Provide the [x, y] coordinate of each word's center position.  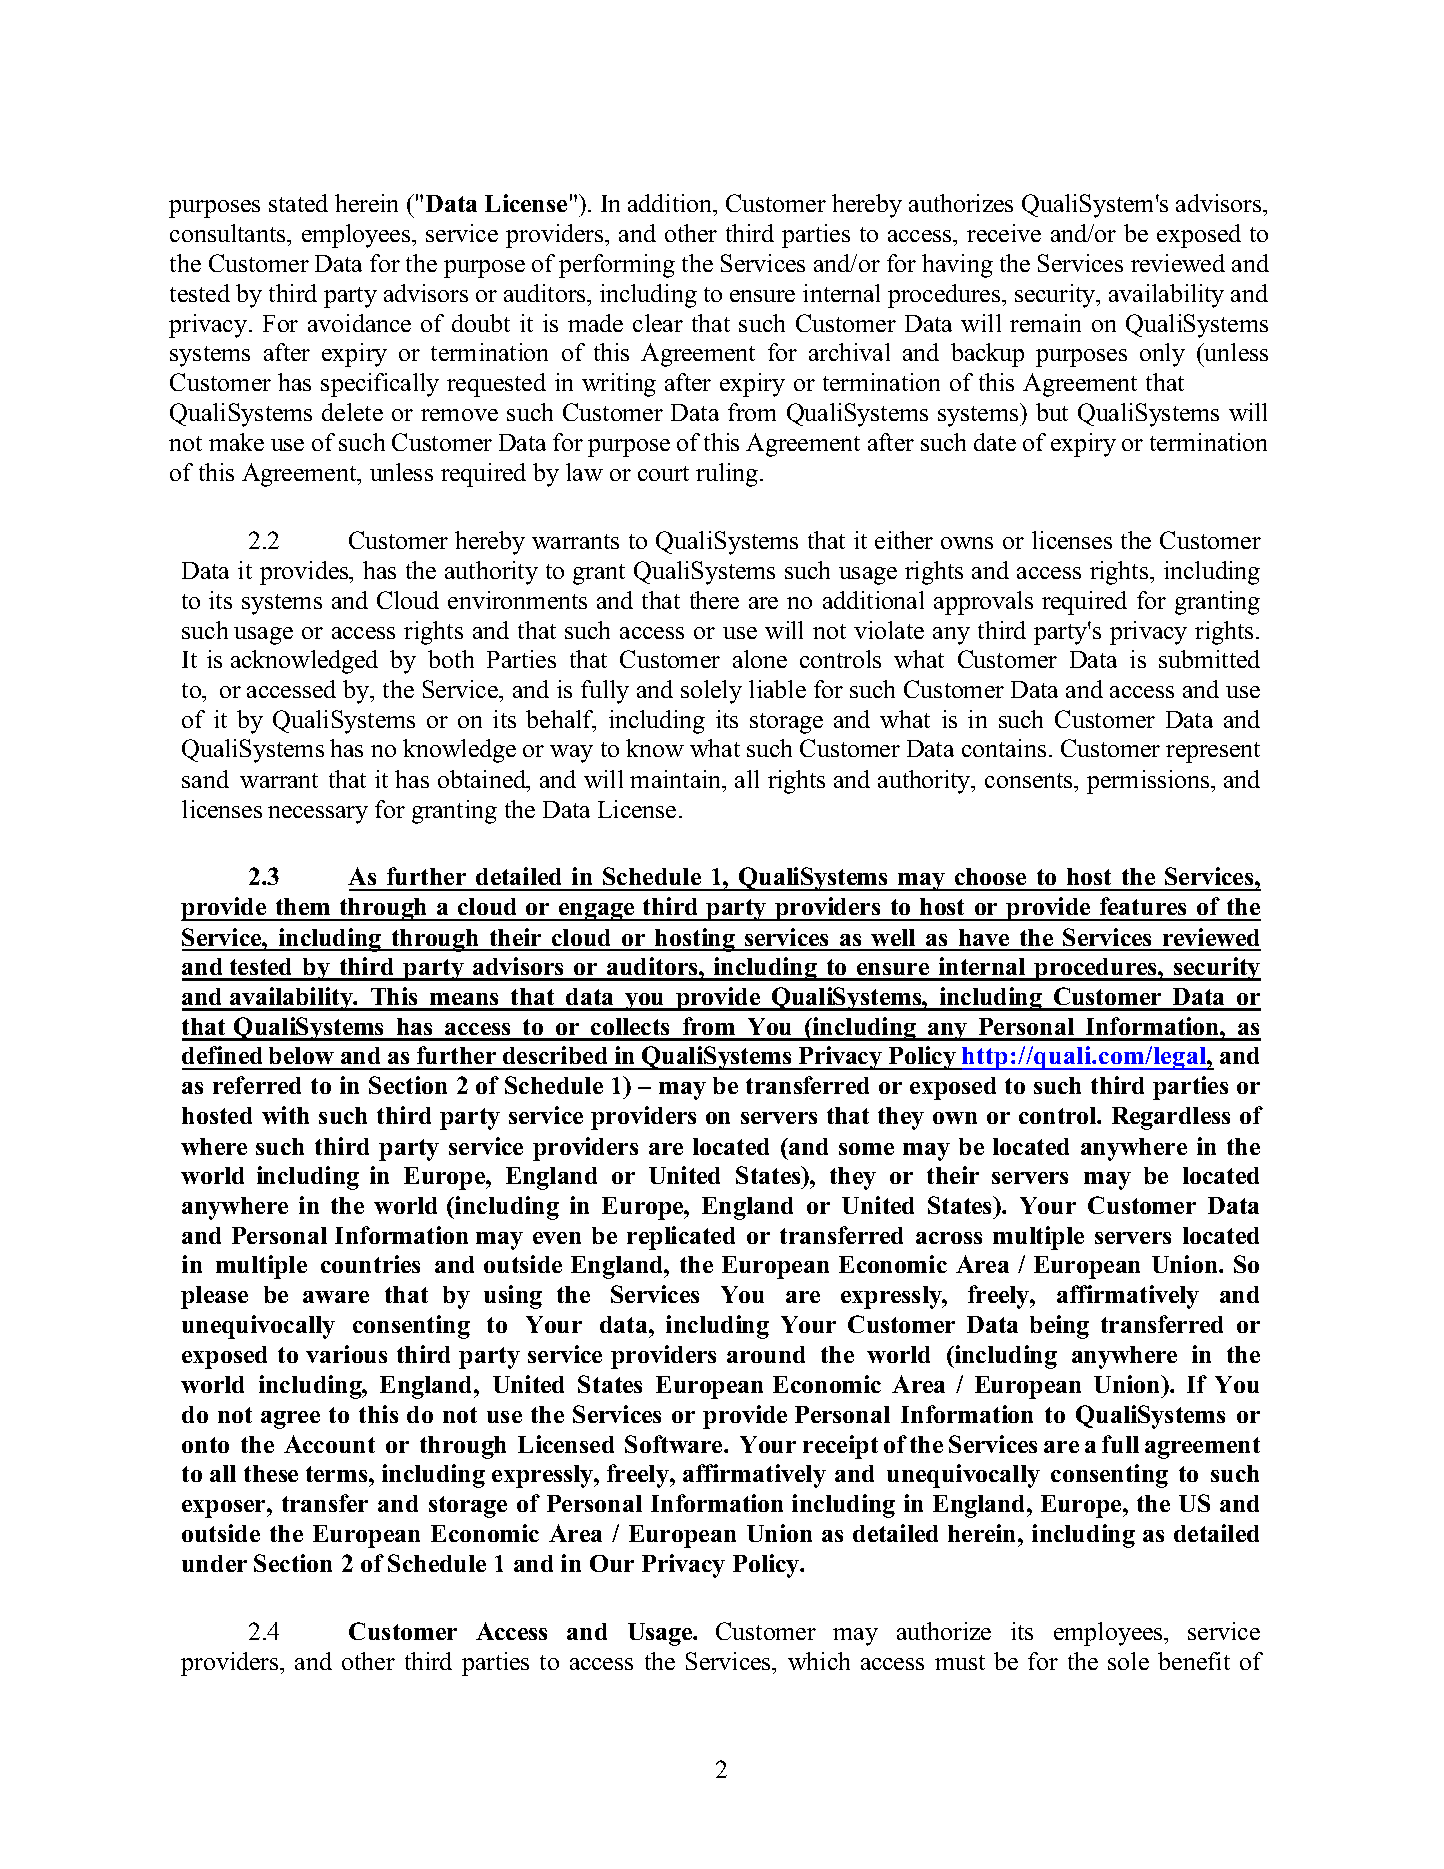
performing [617, 266]
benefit [1194, 1661]
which [819, 1661]
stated [298, 203]
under [214, 1563]
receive [1004, 233]
